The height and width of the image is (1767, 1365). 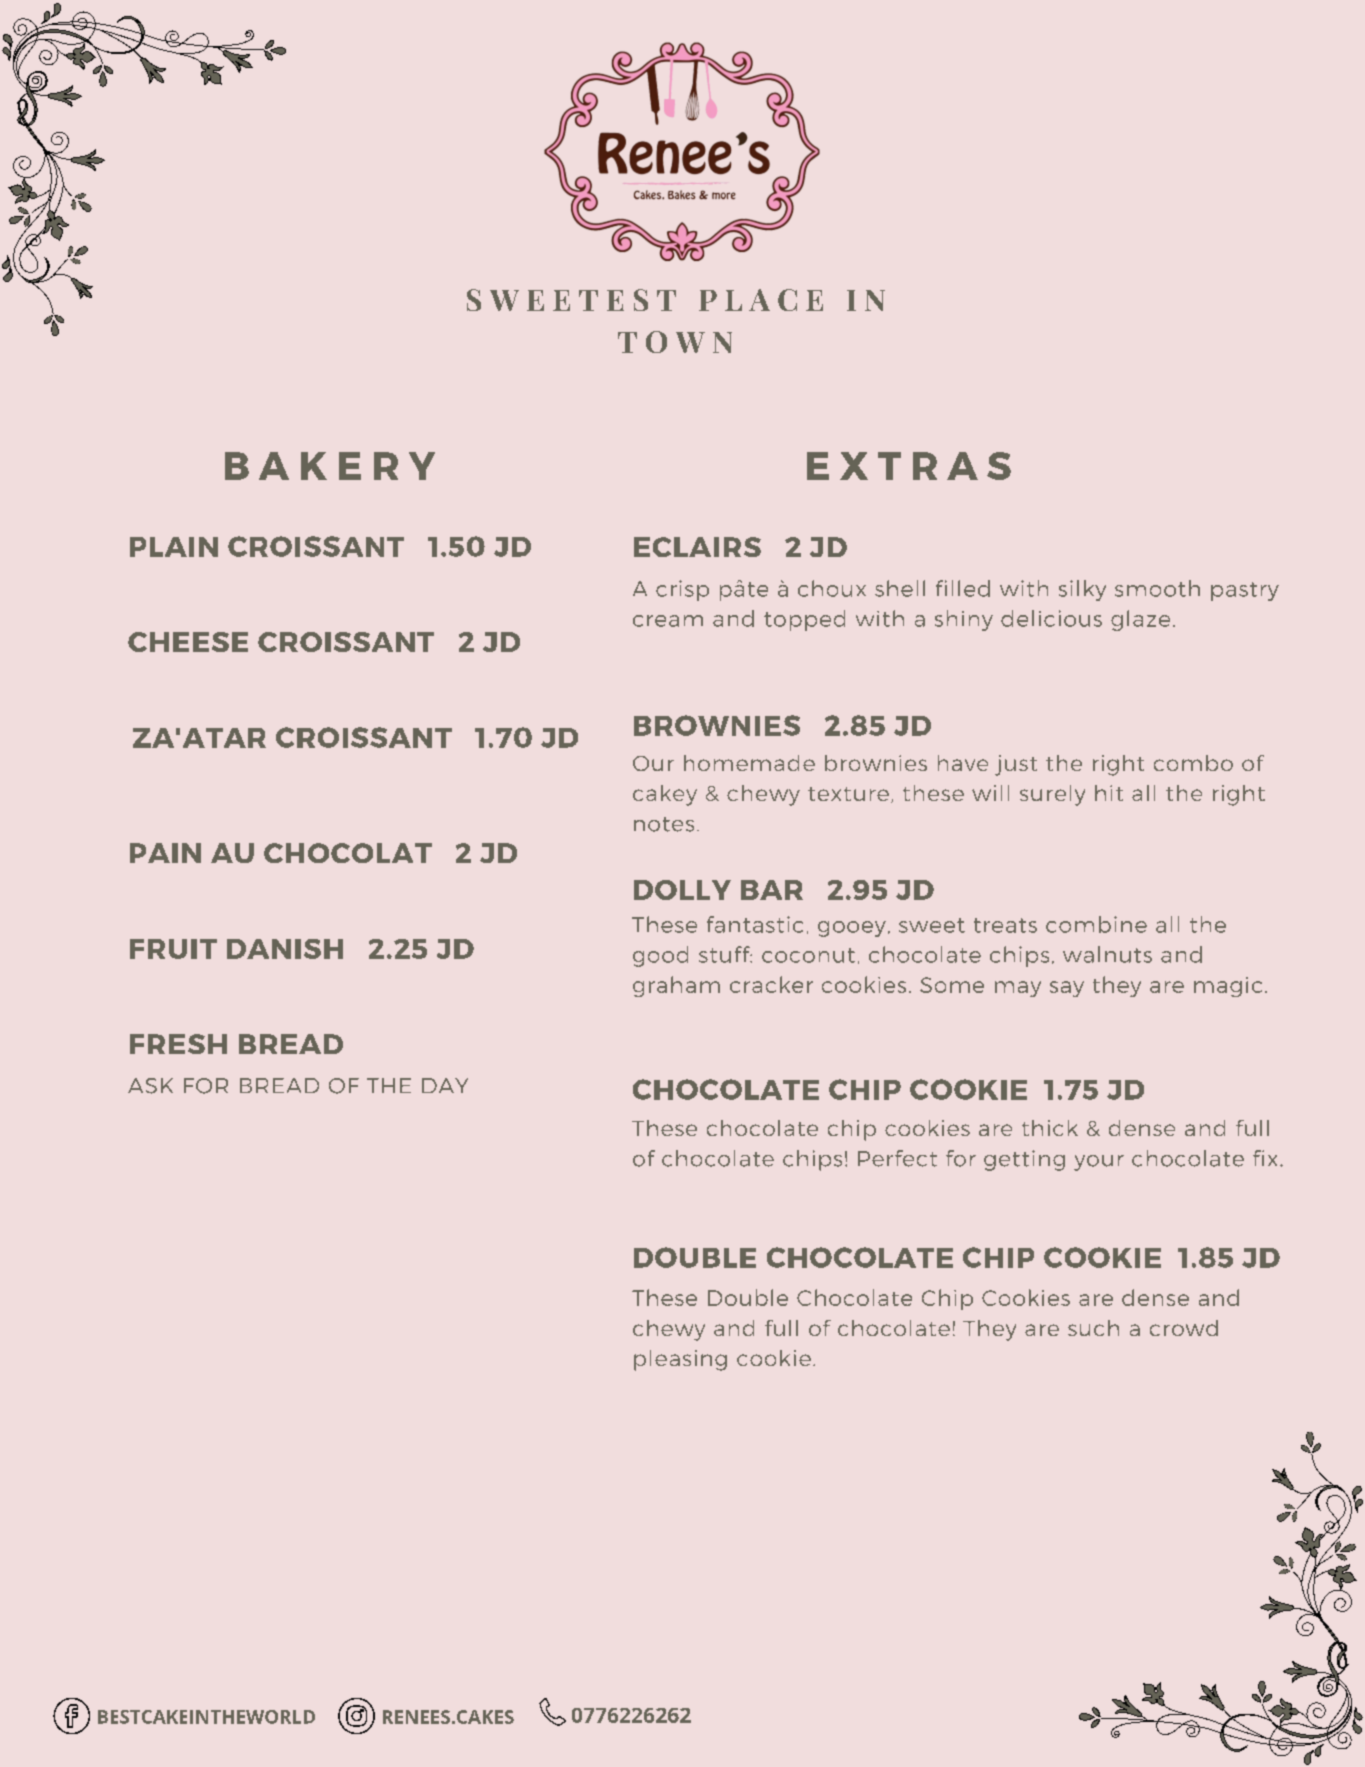 What do you see at coordinates (725, 954) in the image?
I see `stuff` at bounding box center [725, 954].
